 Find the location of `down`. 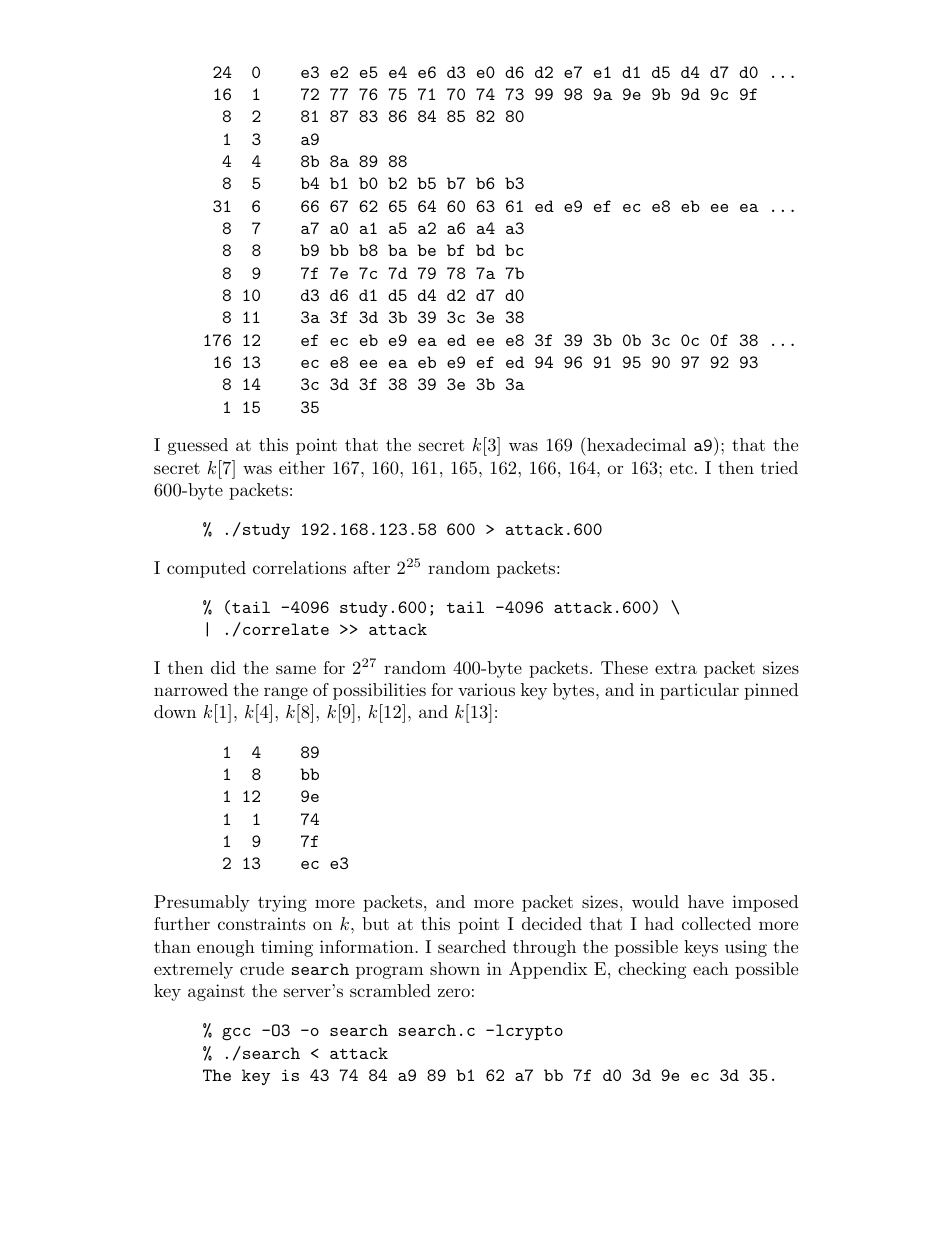

down is located at coordinates (175, 711).
